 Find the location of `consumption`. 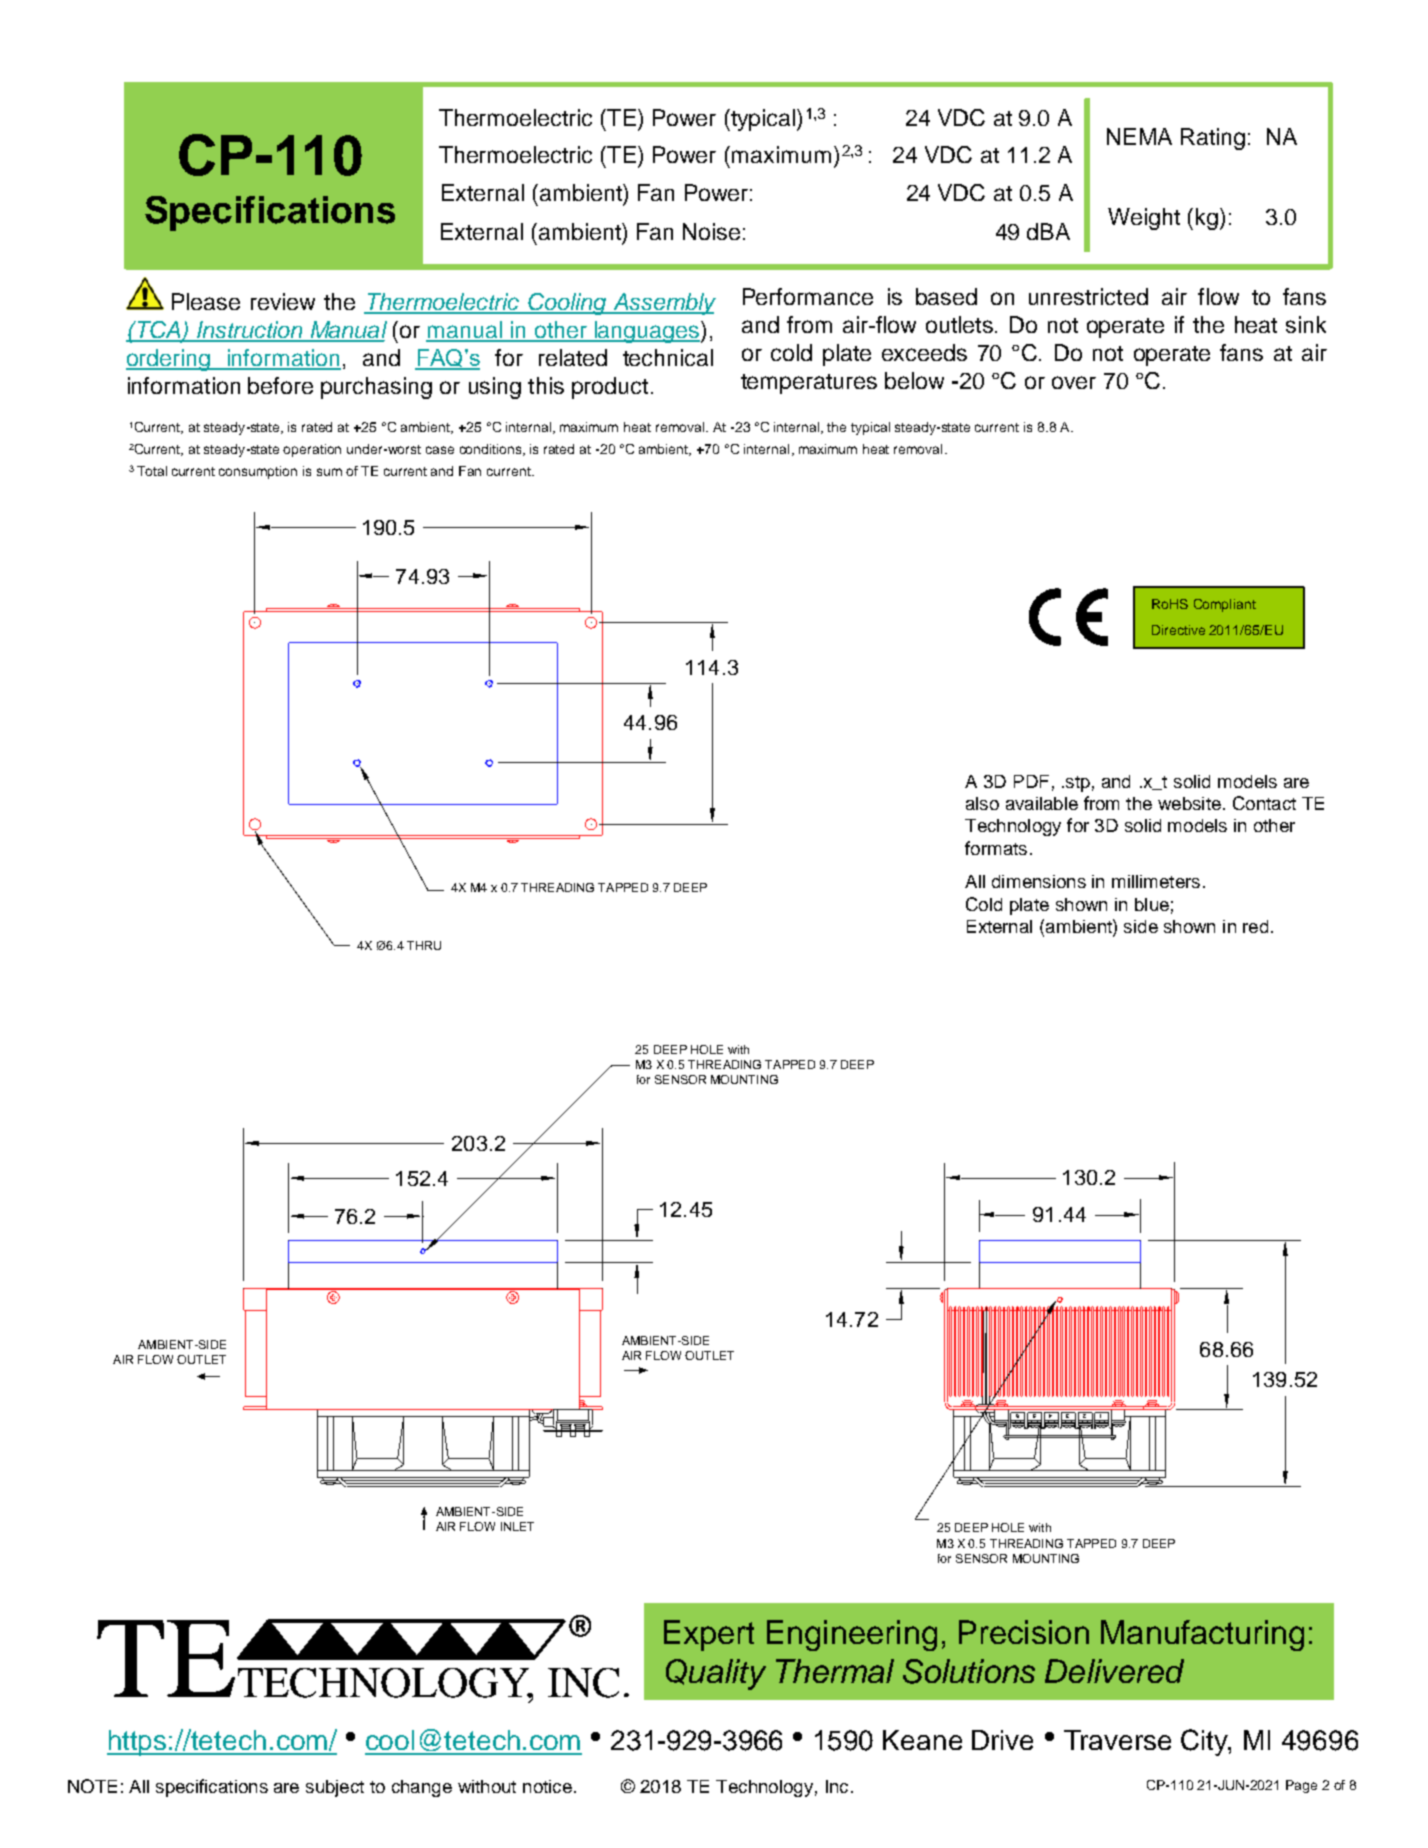

consumption is located at coordinates (258, 472).
